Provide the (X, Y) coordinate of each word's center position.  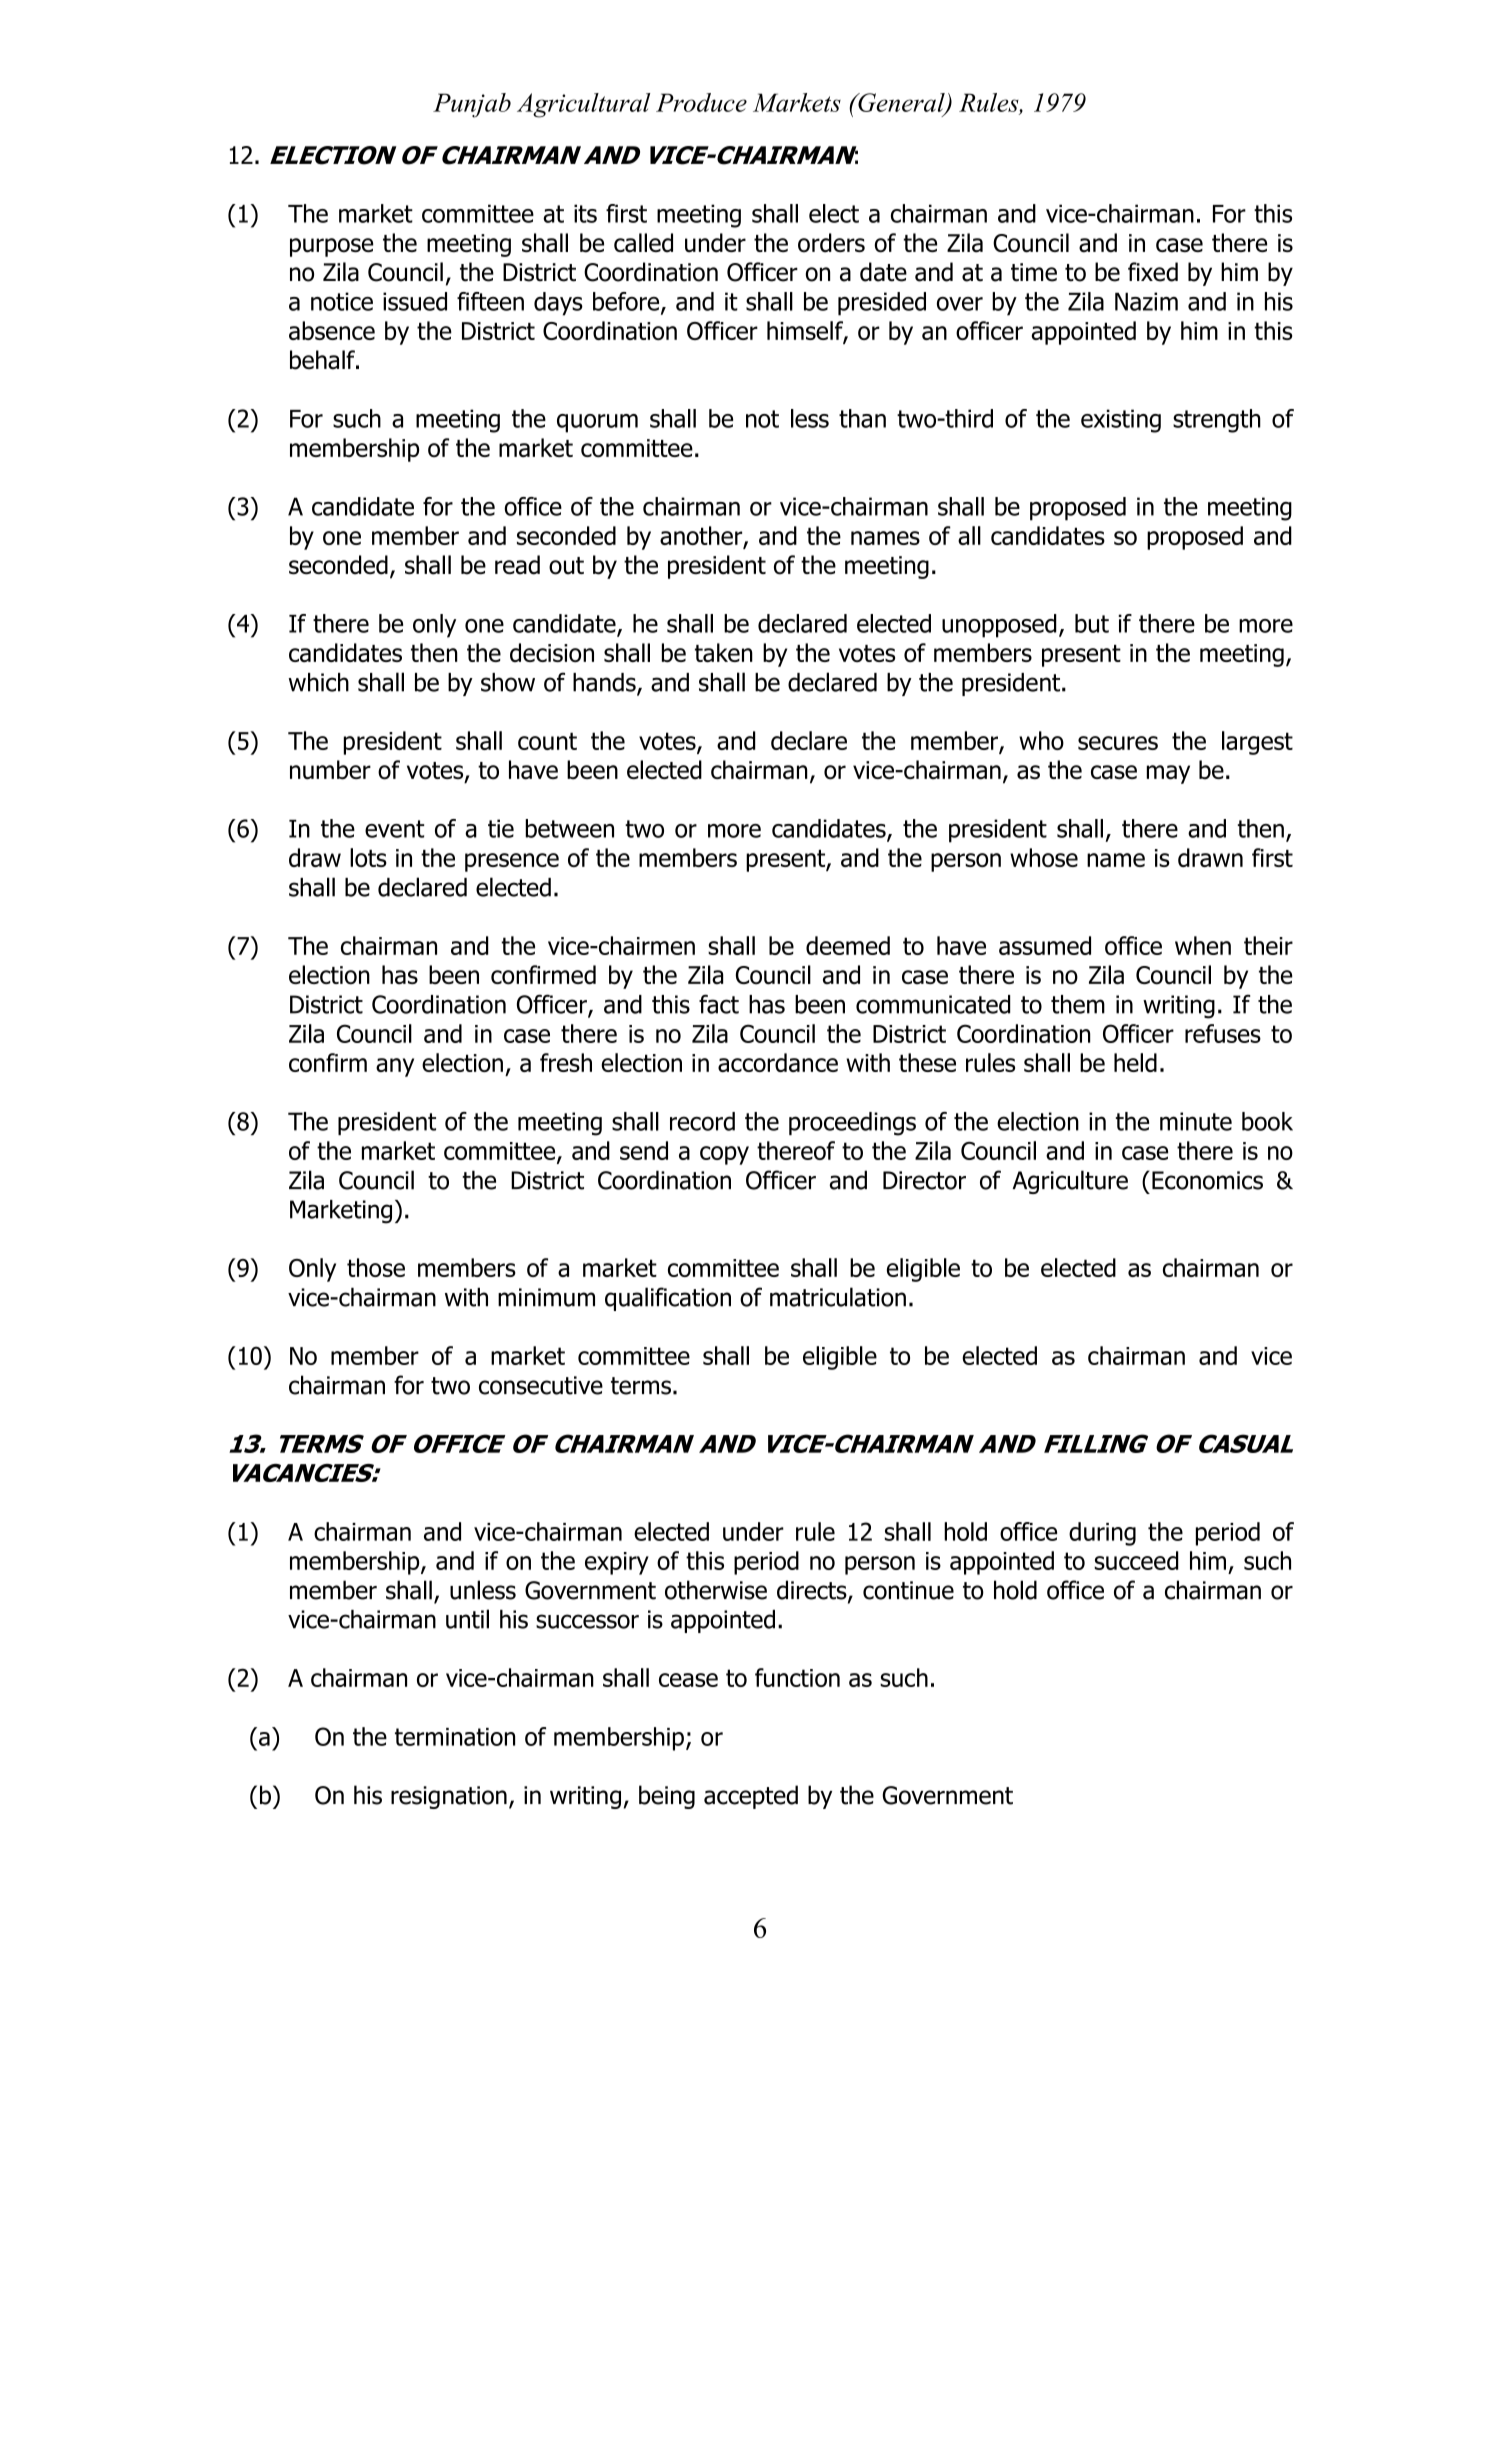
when (1203, 945)
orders (831, 243)
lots (368, 857)
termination (455, 1737)
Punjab (472, 105)
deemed (848, 945)
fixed (1153, 272)
